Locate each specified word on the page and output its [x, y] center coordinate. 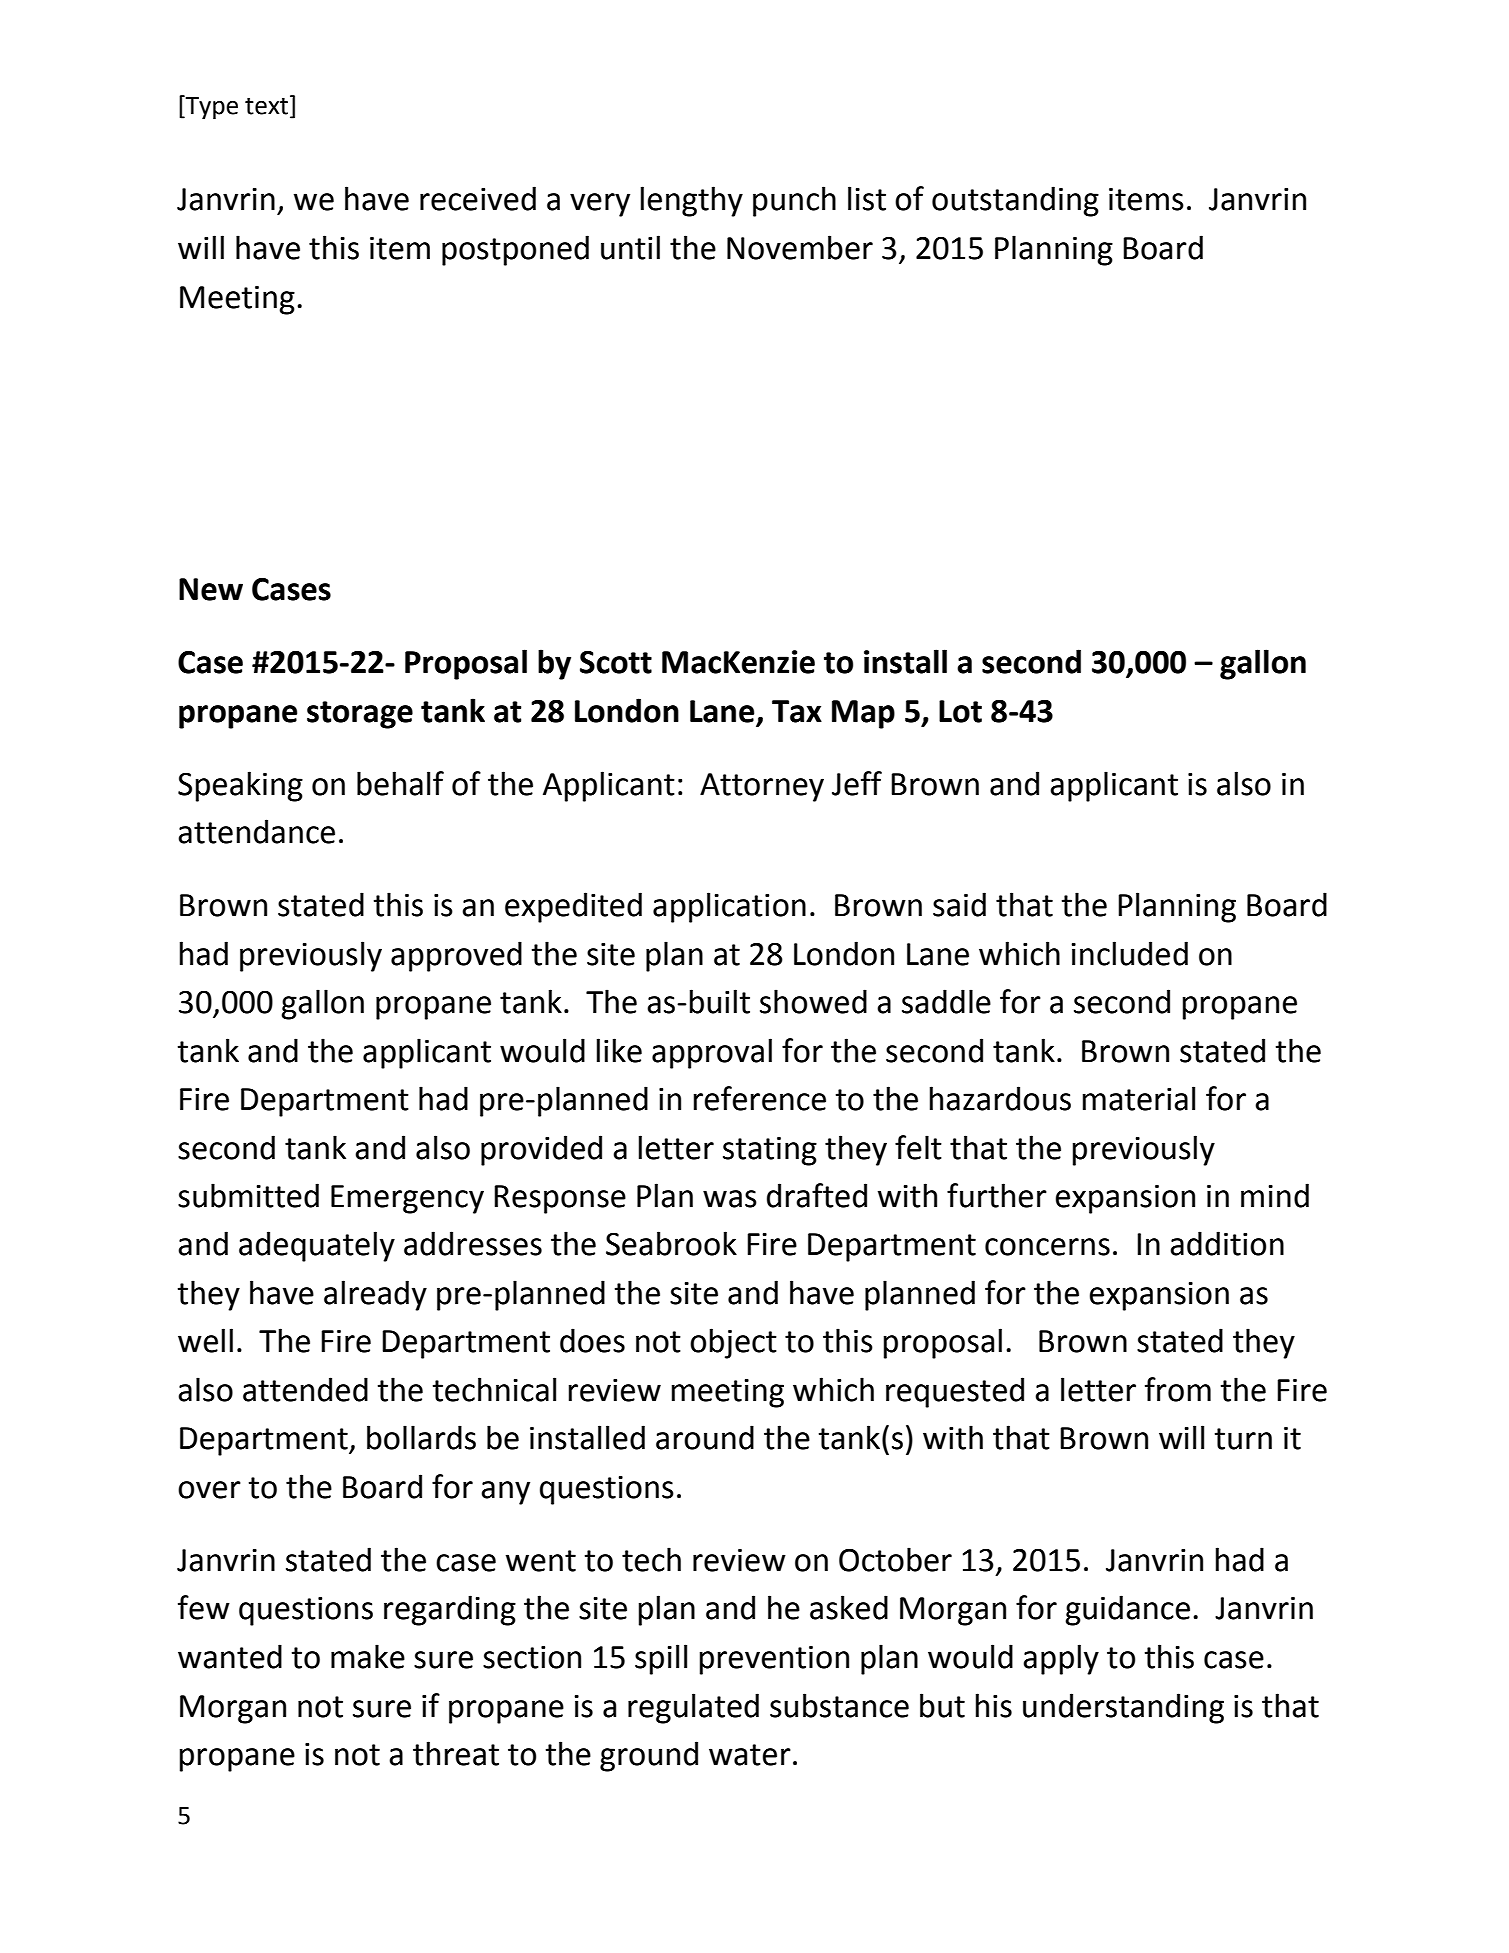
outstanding [1015, 201]
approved [456, 956]
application [729, 907]
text [268, 106]
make [368, 1656]
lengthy [691, 201]
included [1129, 953]
